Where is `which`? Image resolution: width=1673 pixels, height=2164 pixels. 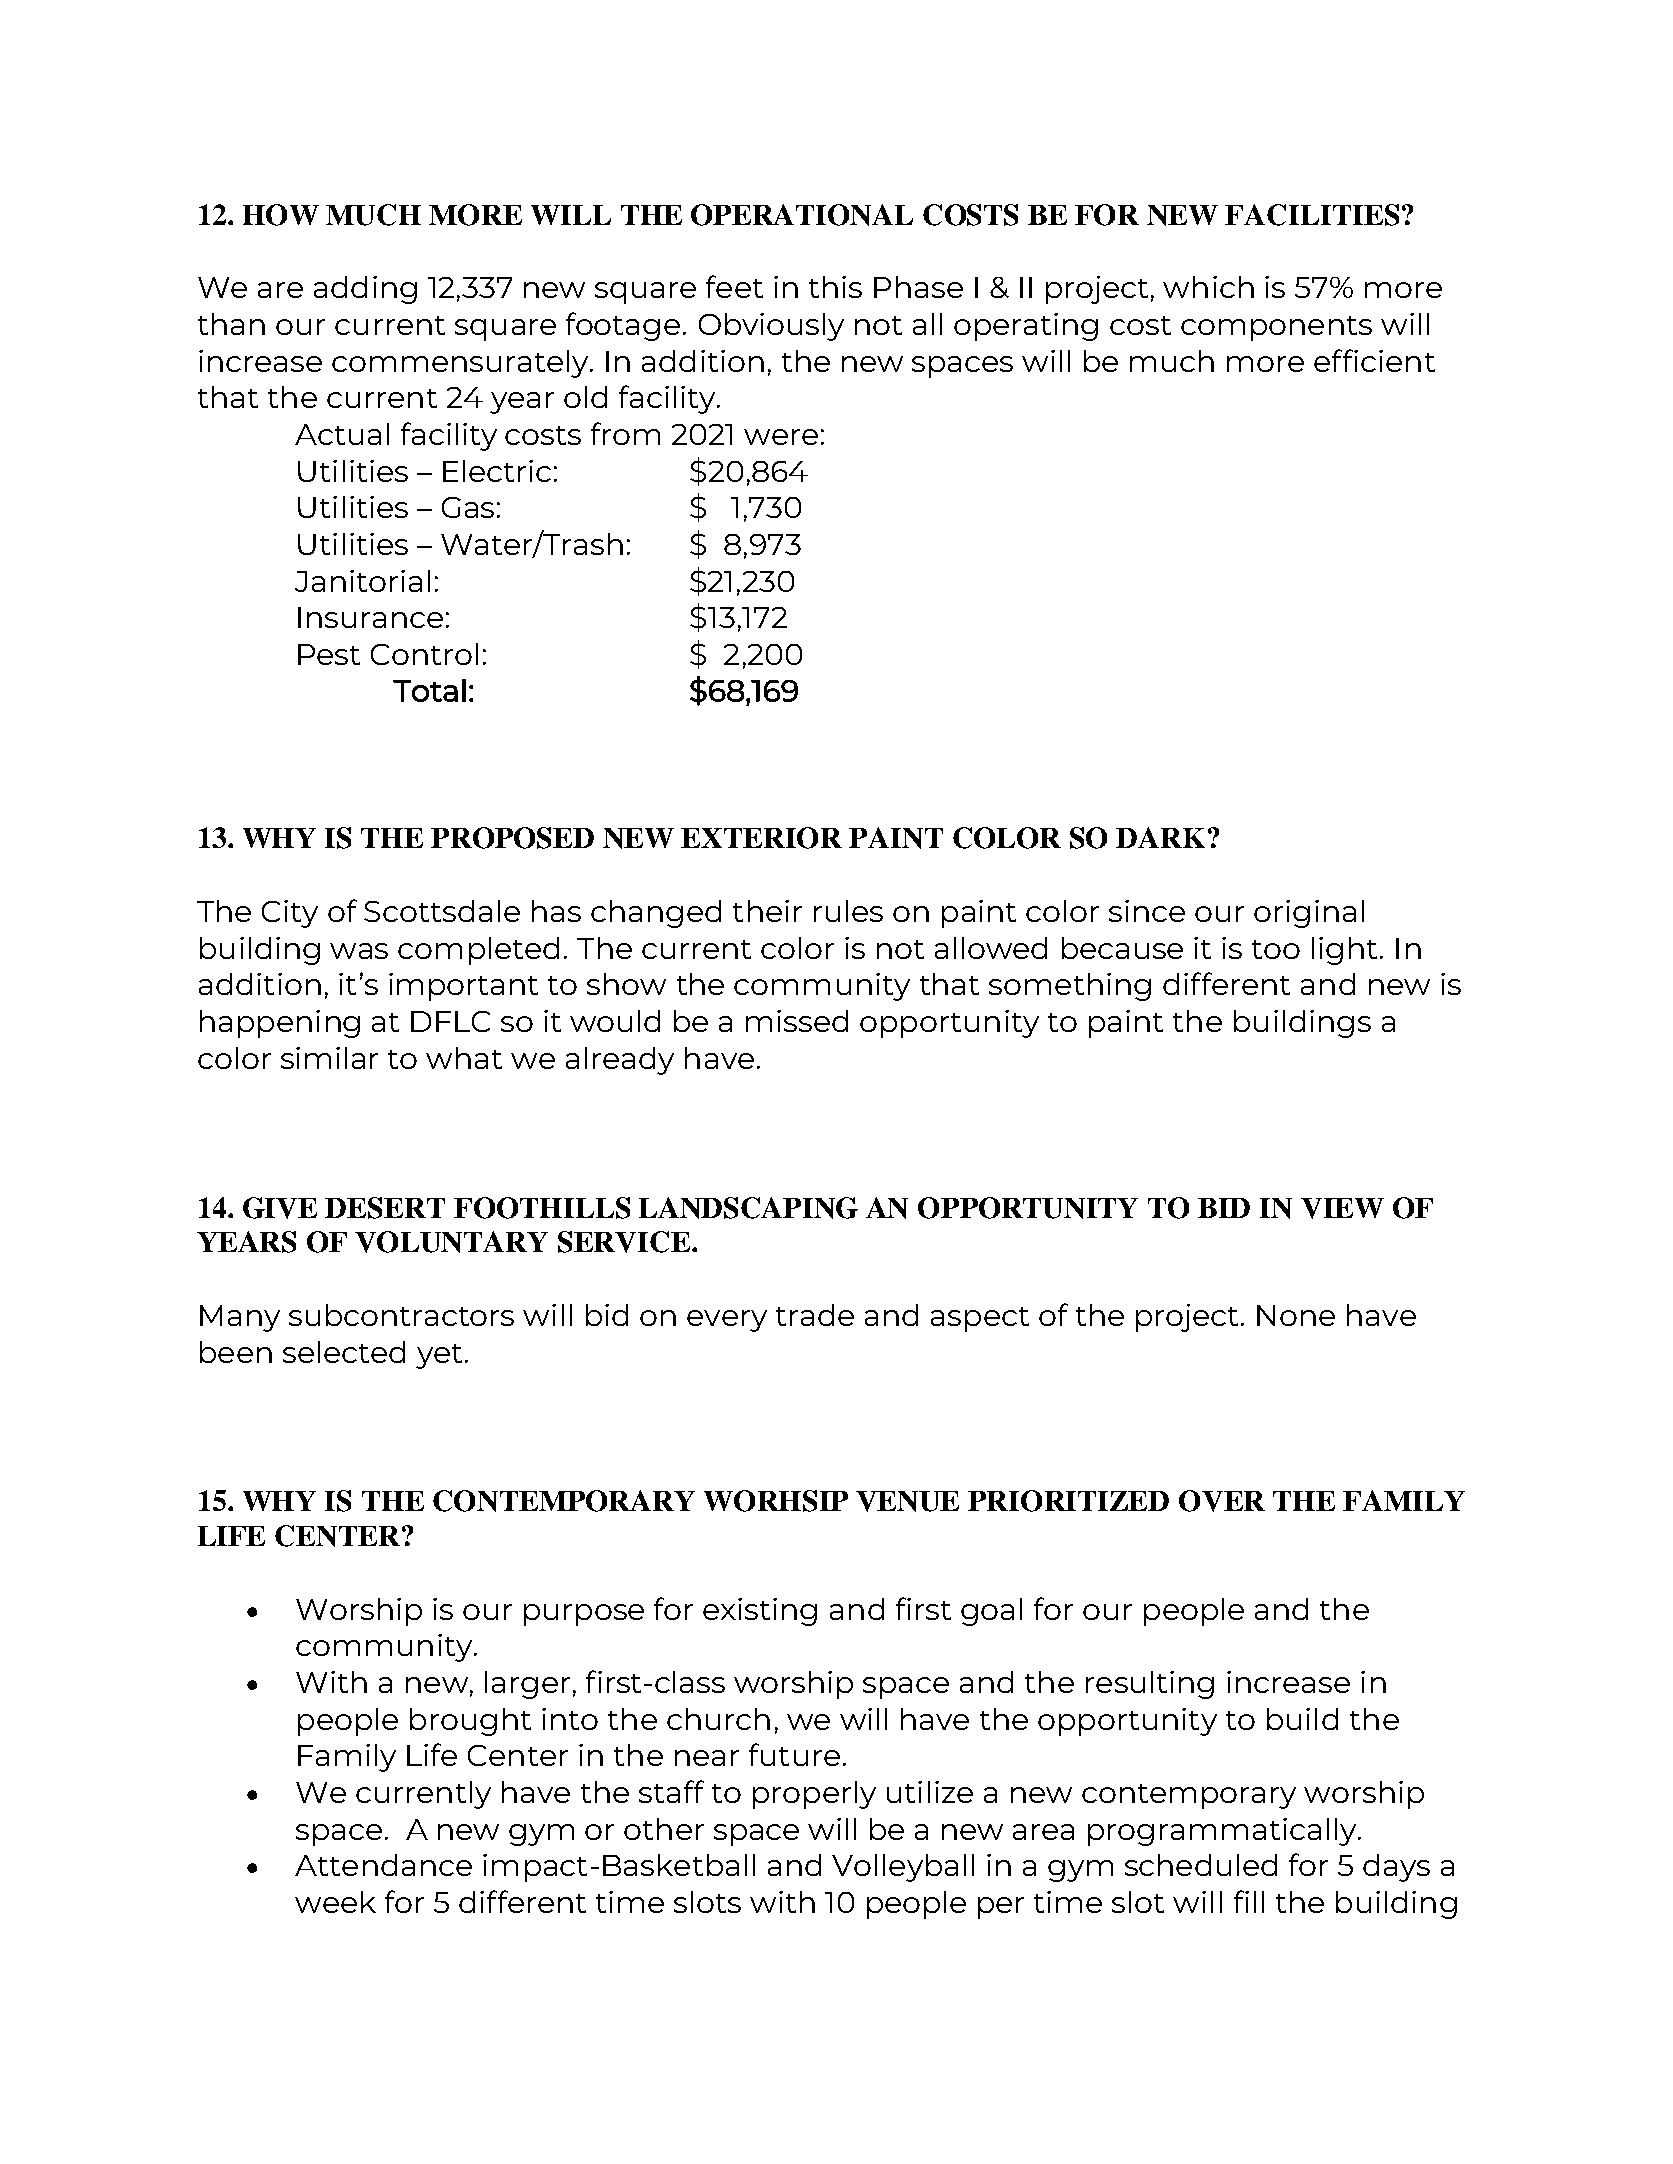
which is located at coordinates (1208, 287).
